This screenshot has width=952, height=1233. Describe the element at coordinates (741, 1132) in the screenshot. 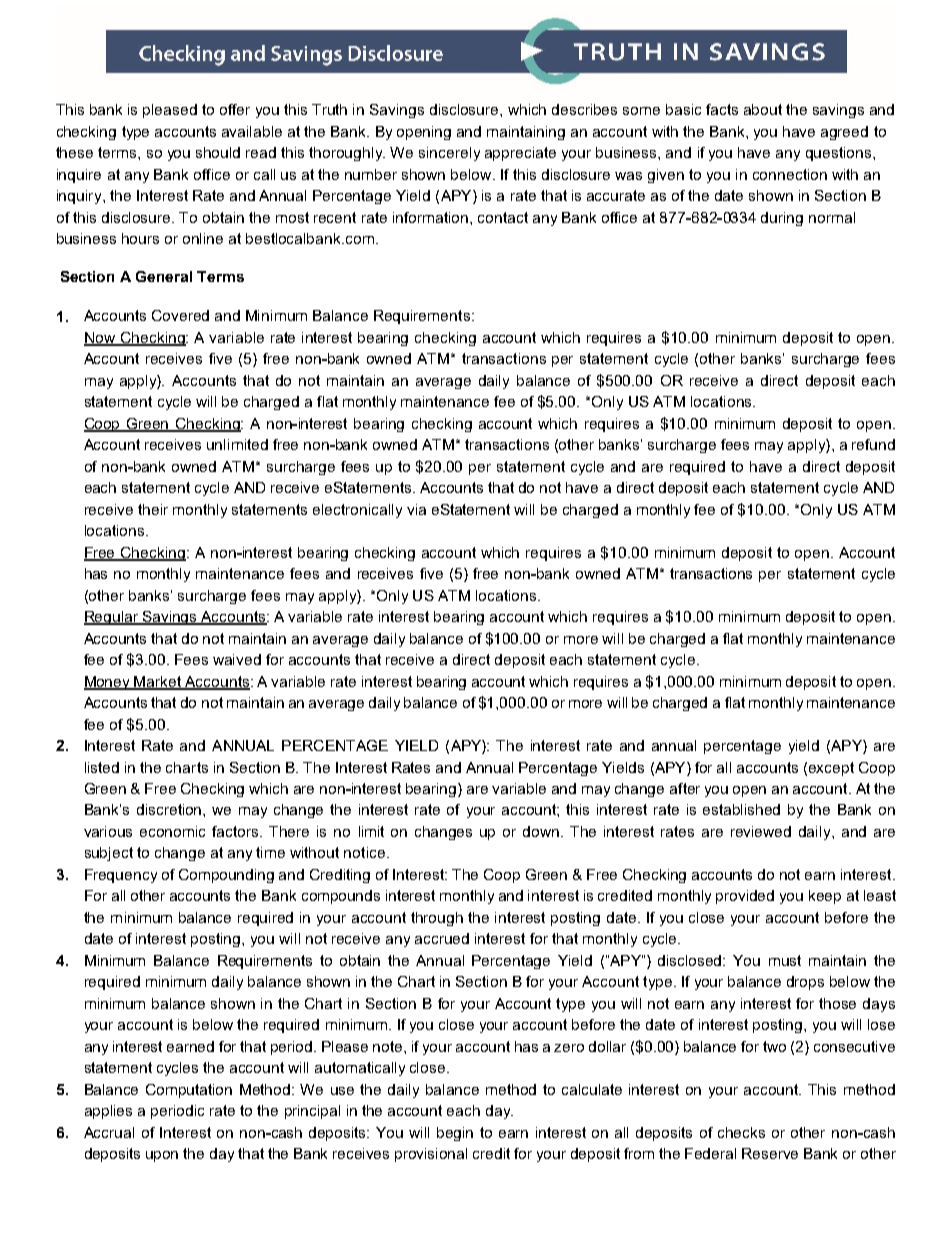

I see `checks` at that location.
